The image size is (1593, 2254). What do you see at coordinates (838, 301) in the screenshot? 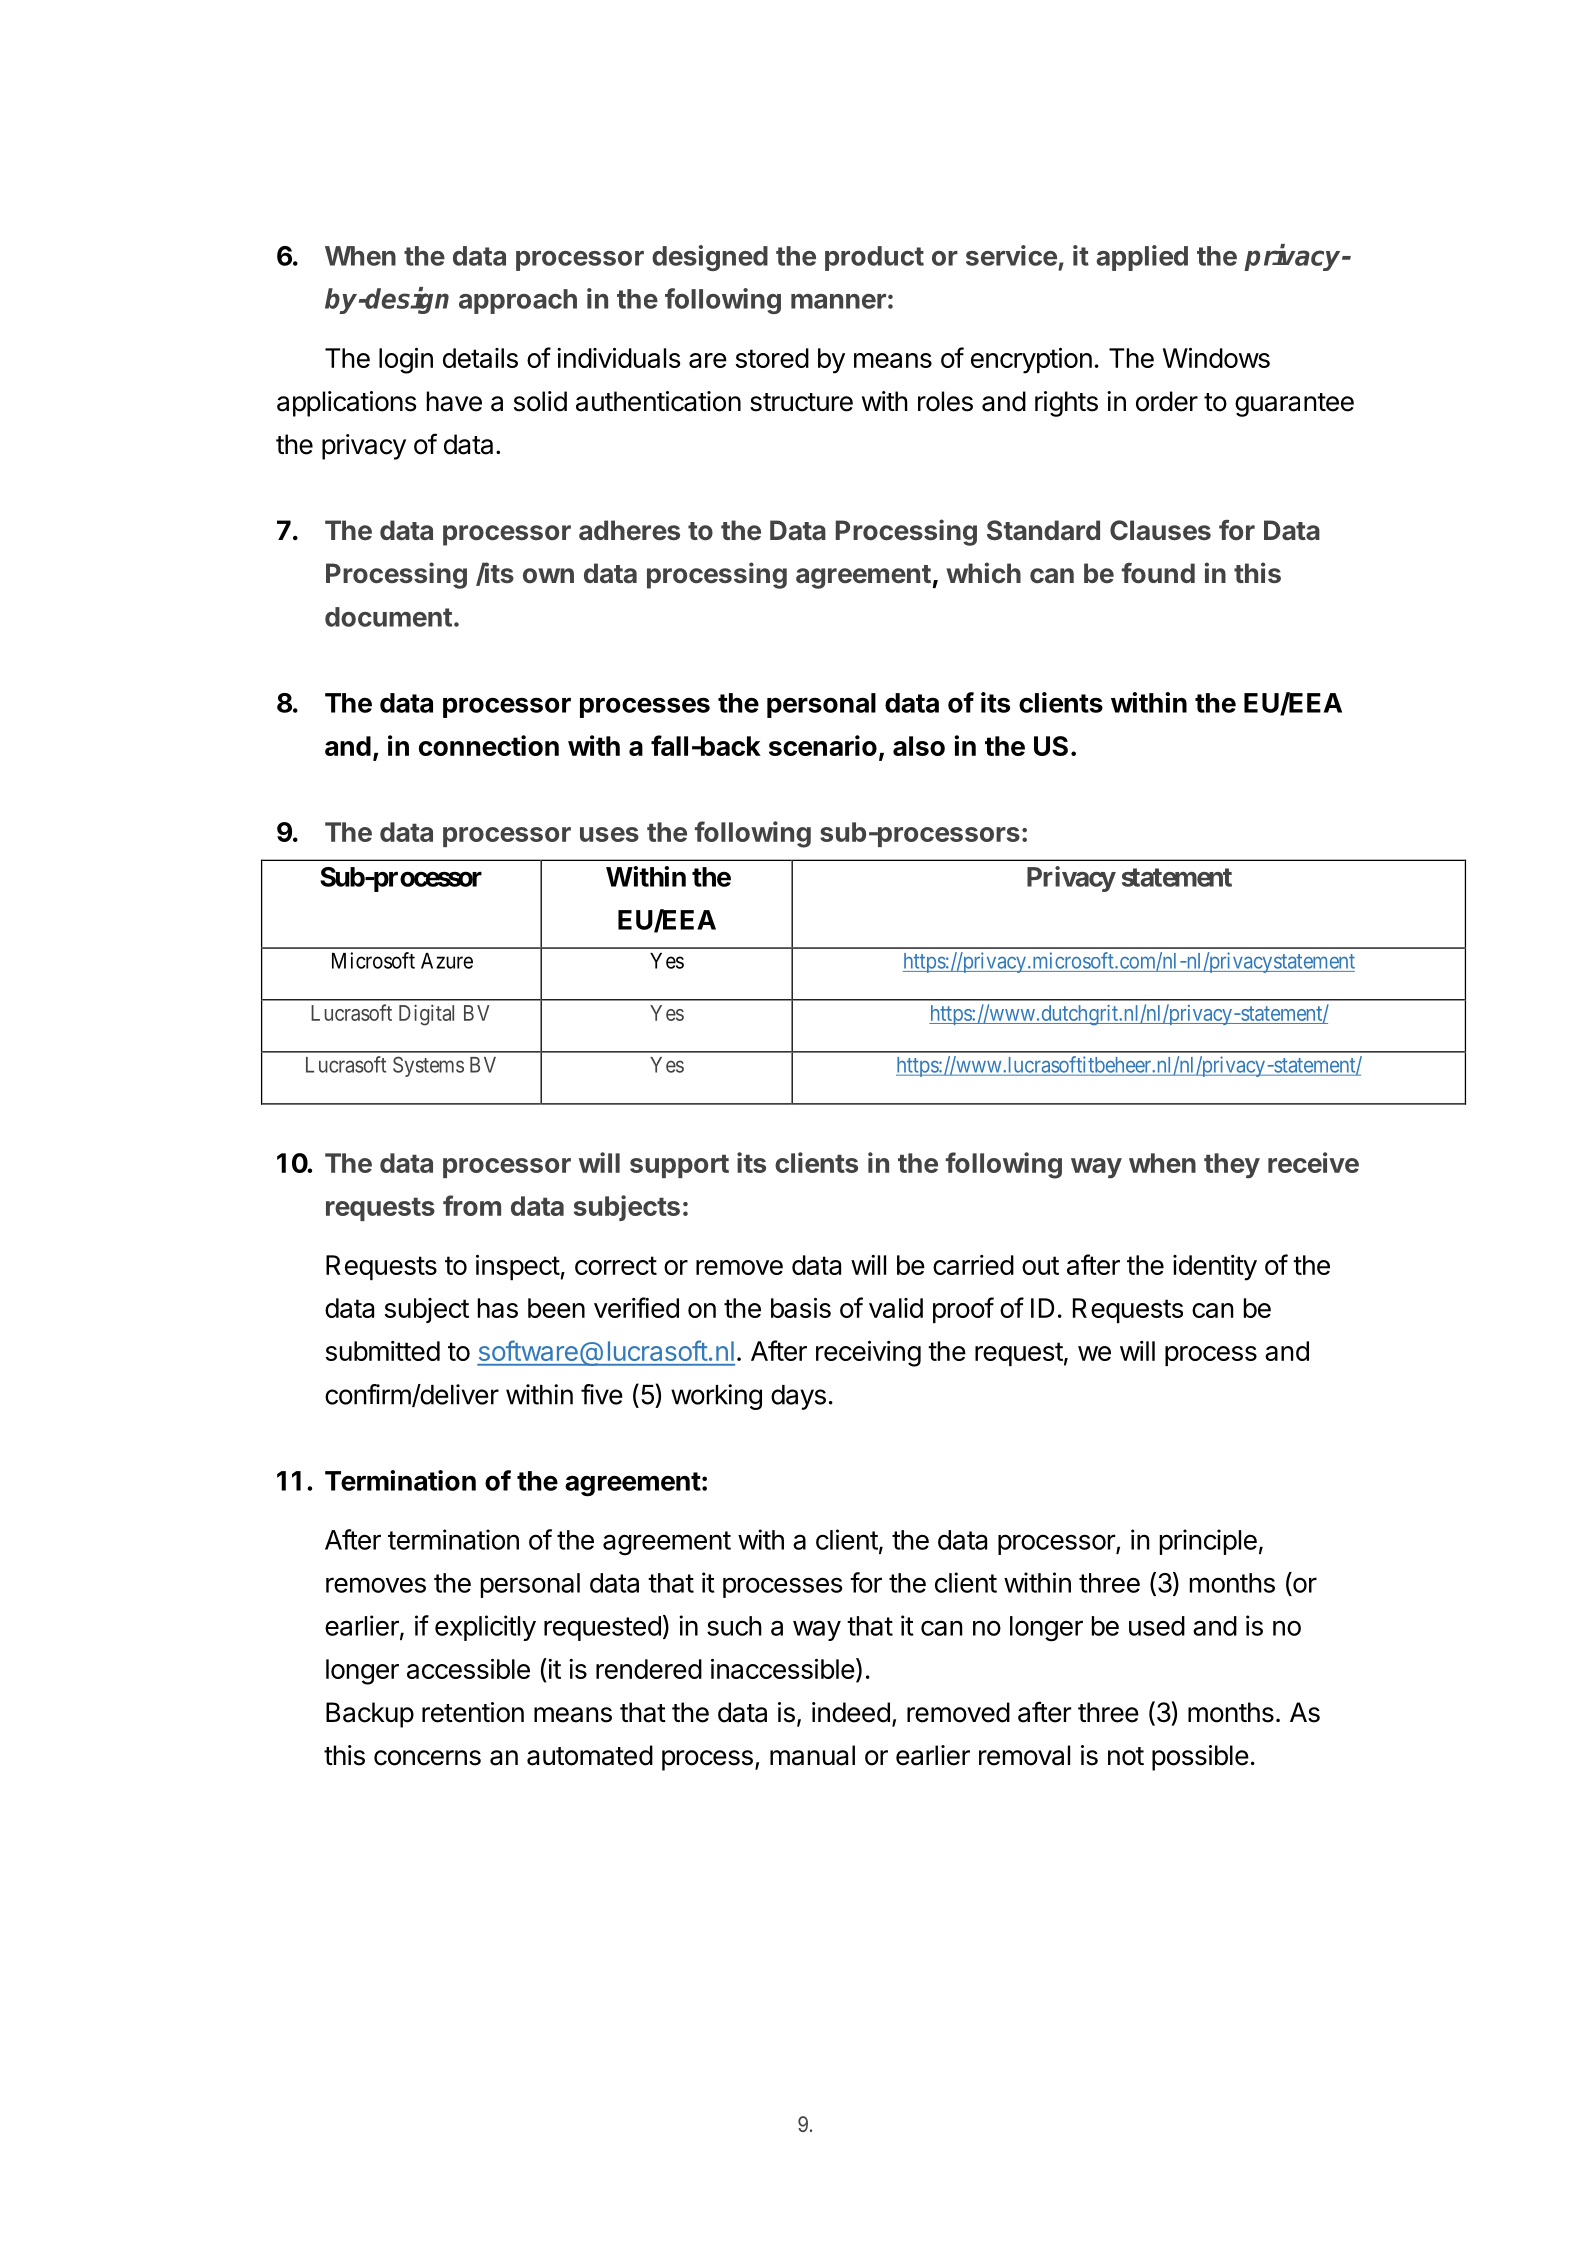
I see `manner` at bounding box center [838, 301].
